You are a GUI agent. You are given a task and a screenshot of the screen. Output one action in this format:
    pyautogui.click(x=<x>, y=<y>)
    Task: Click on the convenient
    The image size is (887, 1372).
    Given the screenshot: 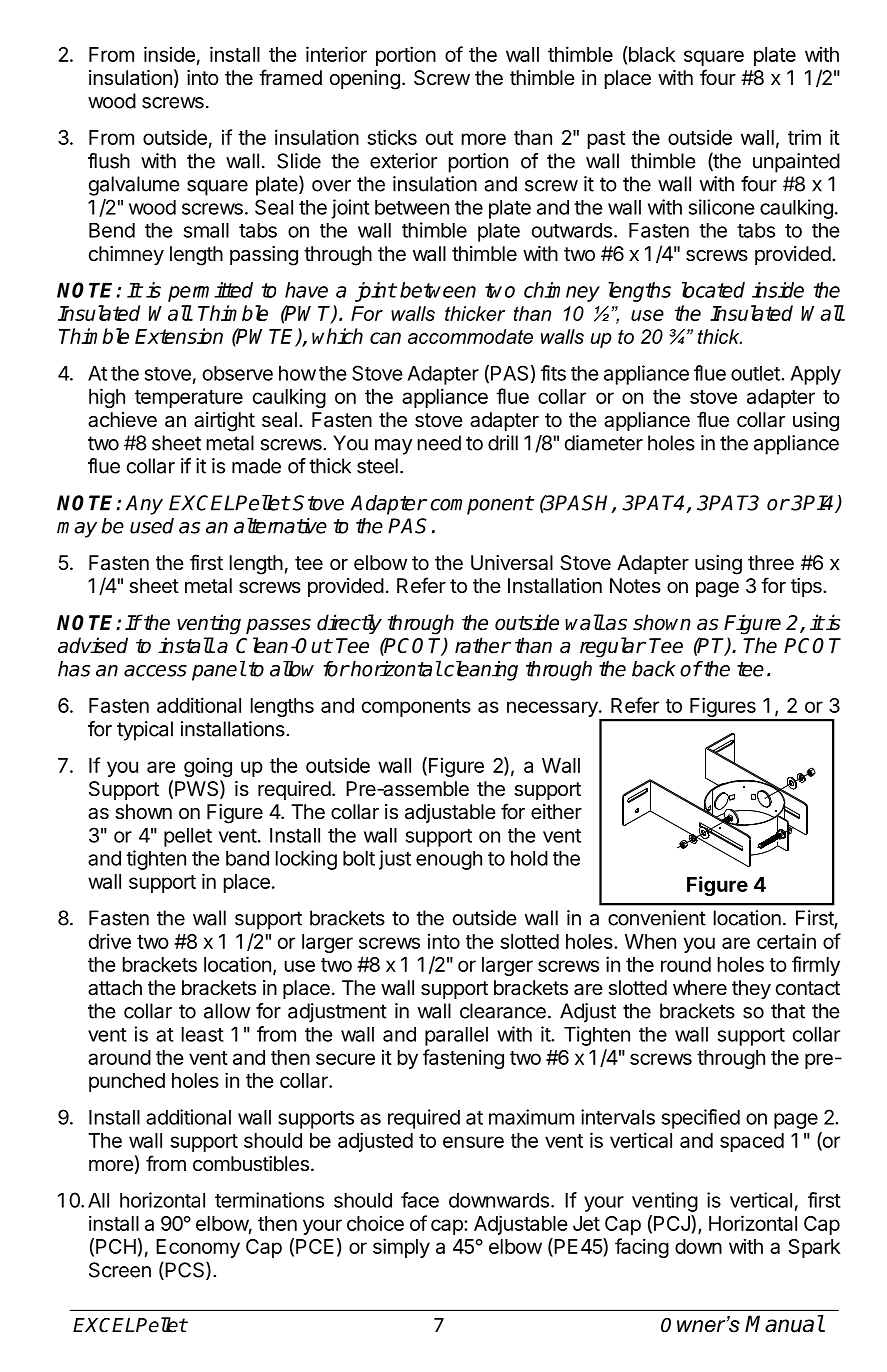 What is the action you would take?
    pyautogui.click(x=657, y=918)
